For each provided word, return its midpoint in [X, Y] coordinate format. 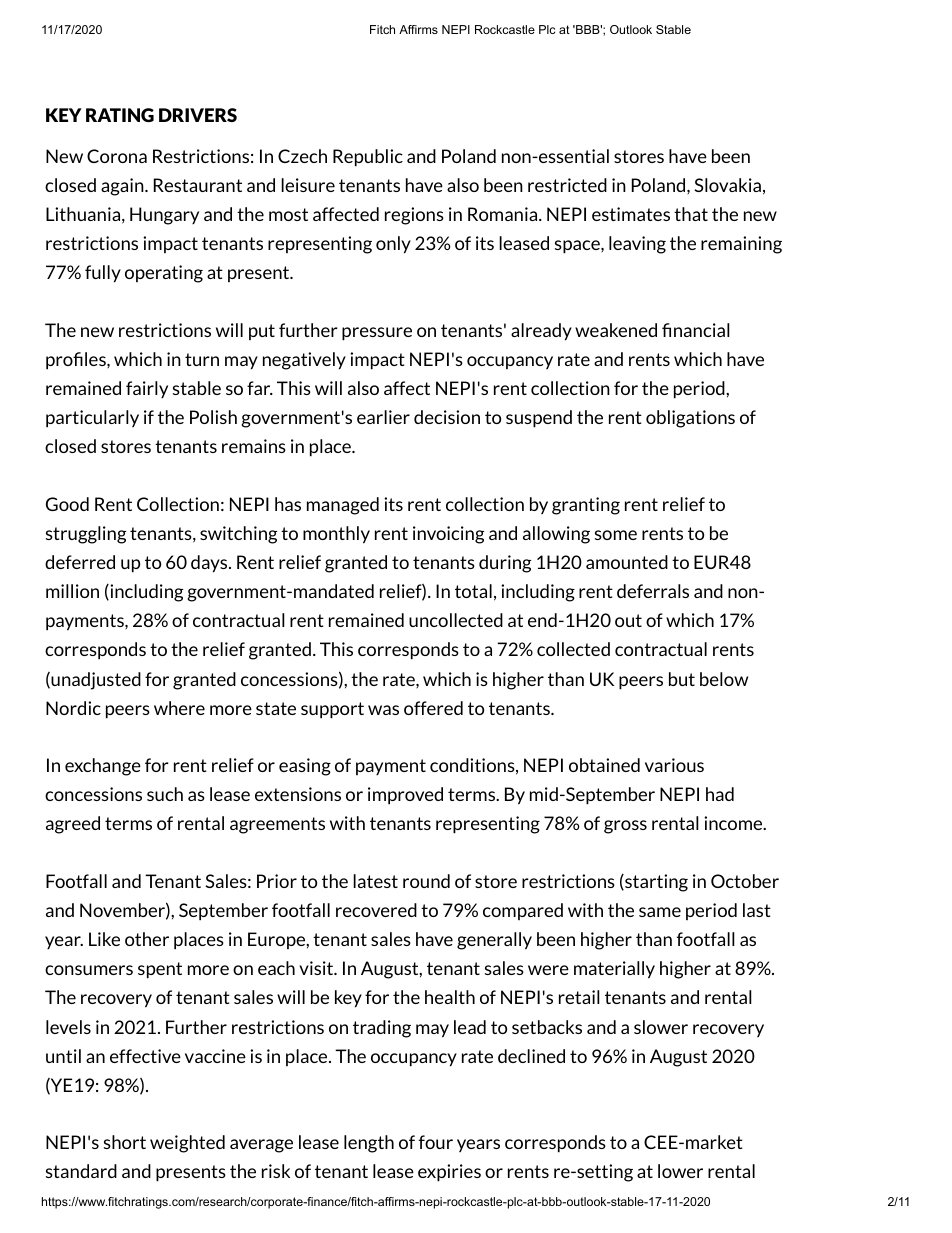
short [125, 1142]
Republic [368, 158]
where [179, 708]
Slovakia [727, 185]
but [682, 679]
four [436, 1142]
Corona [117, 156]
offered [433, 708]
